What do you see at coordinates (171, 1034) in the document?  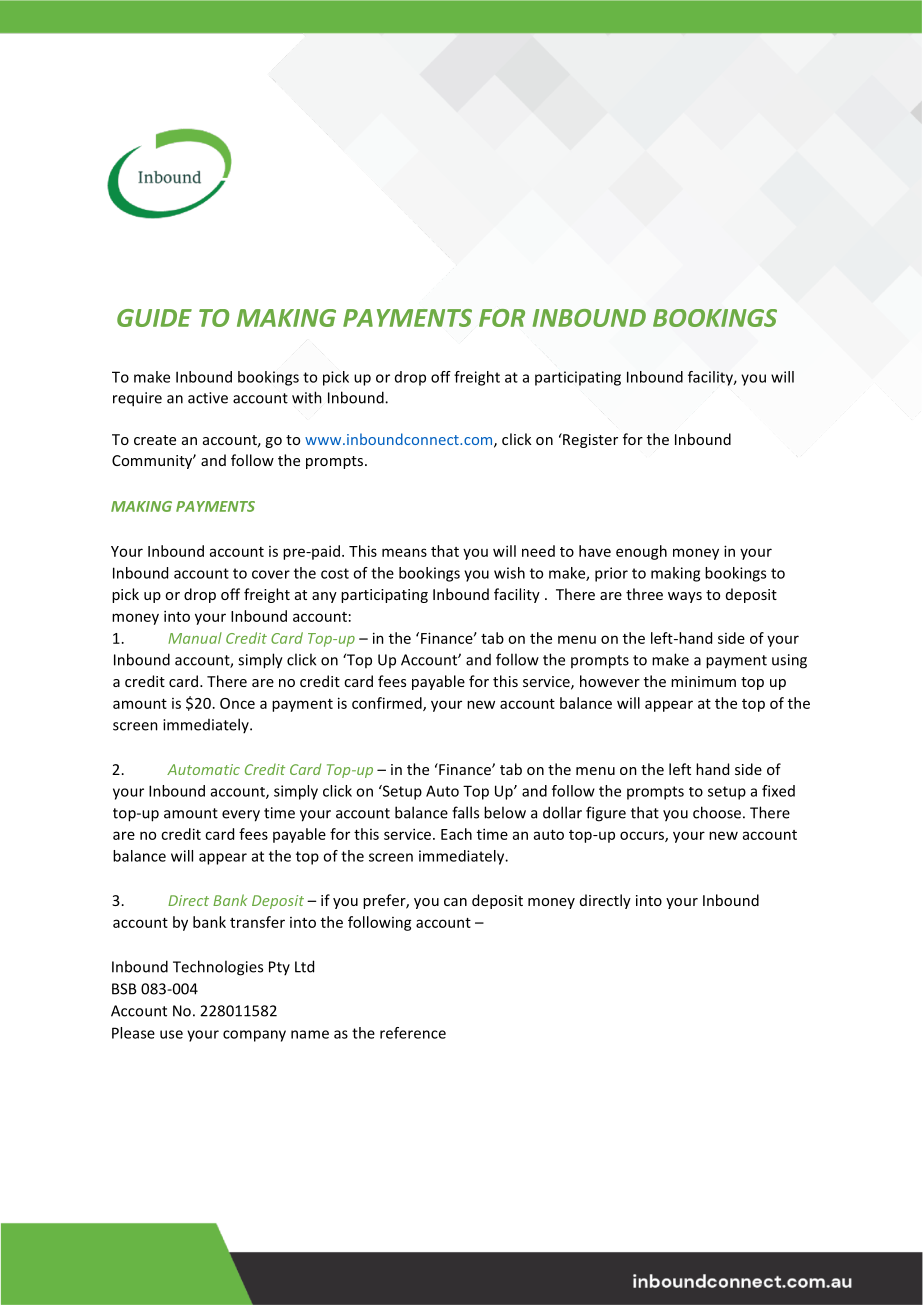 I see `use` at bounding box center [171, 1034].
